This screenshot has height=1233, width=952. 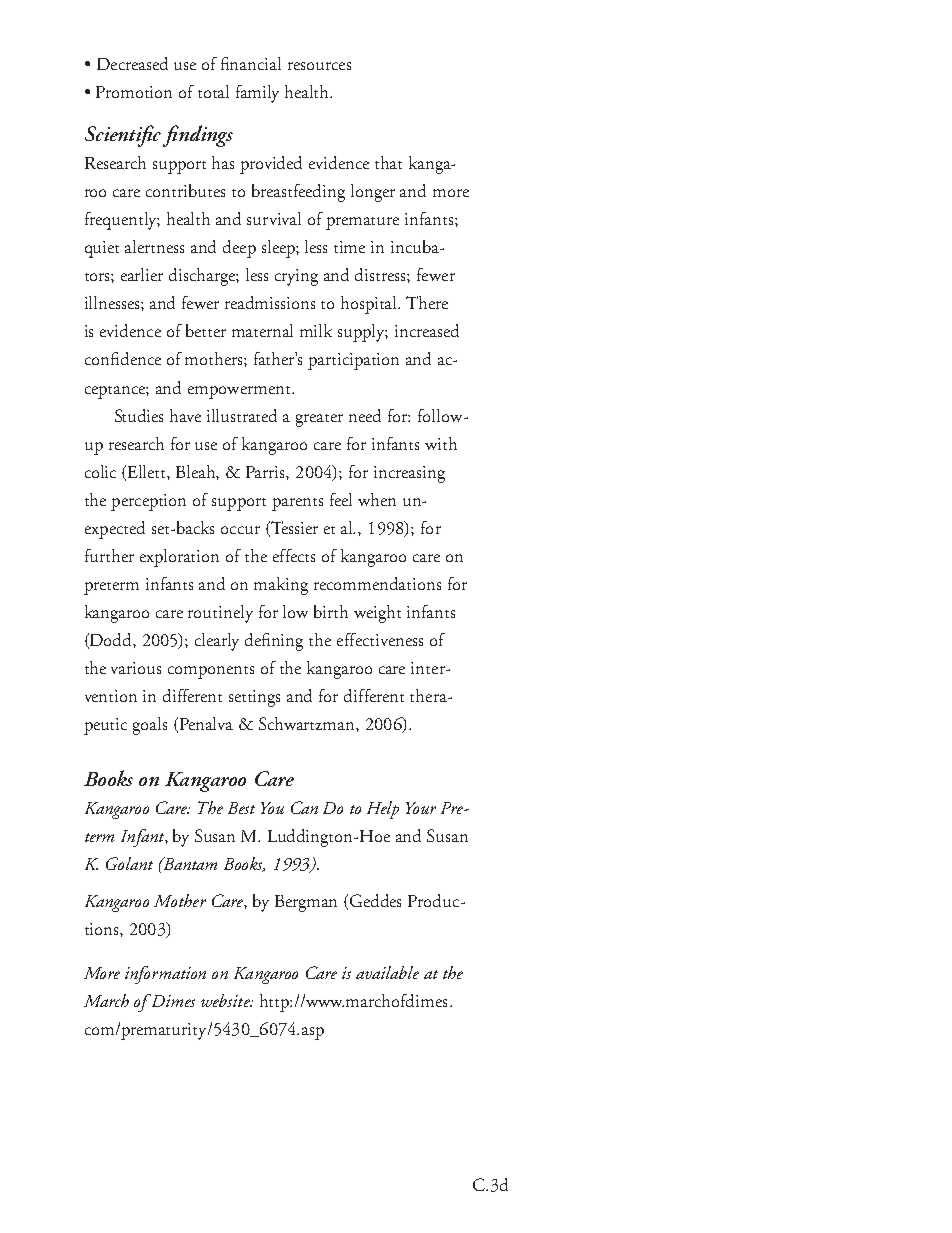 I want to click on effects, so click(x=294, y=555).
